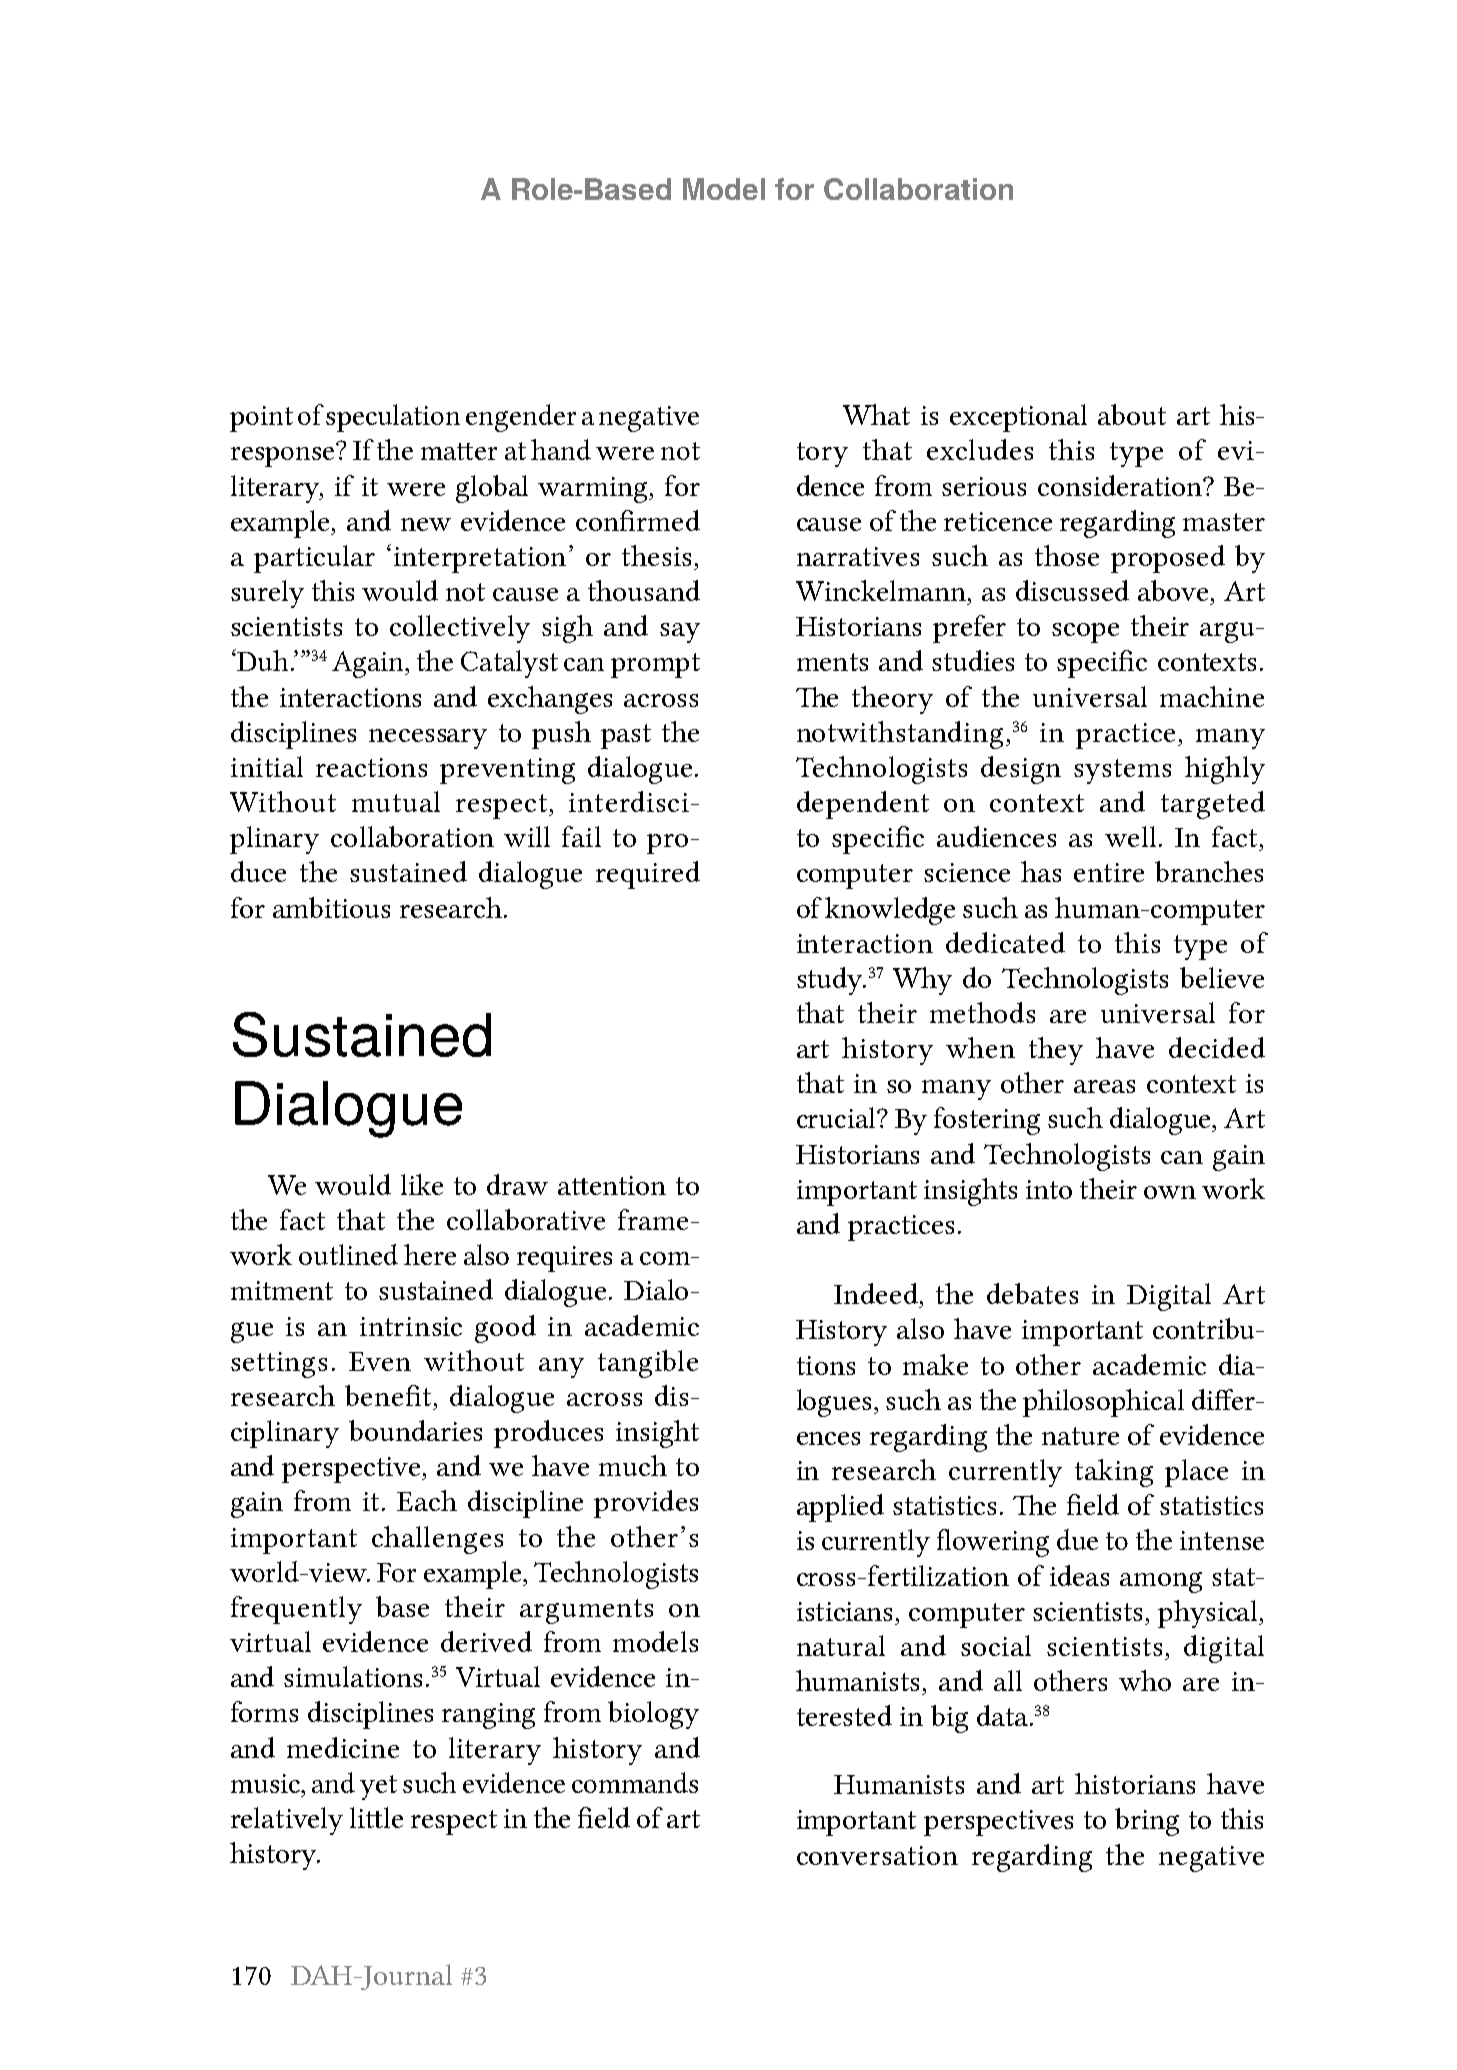 The width and height of the screenshot is (1457, 2070). Describe the element at coordinates (331, 907) in the screenshot. I see `ambitious` at that location.
